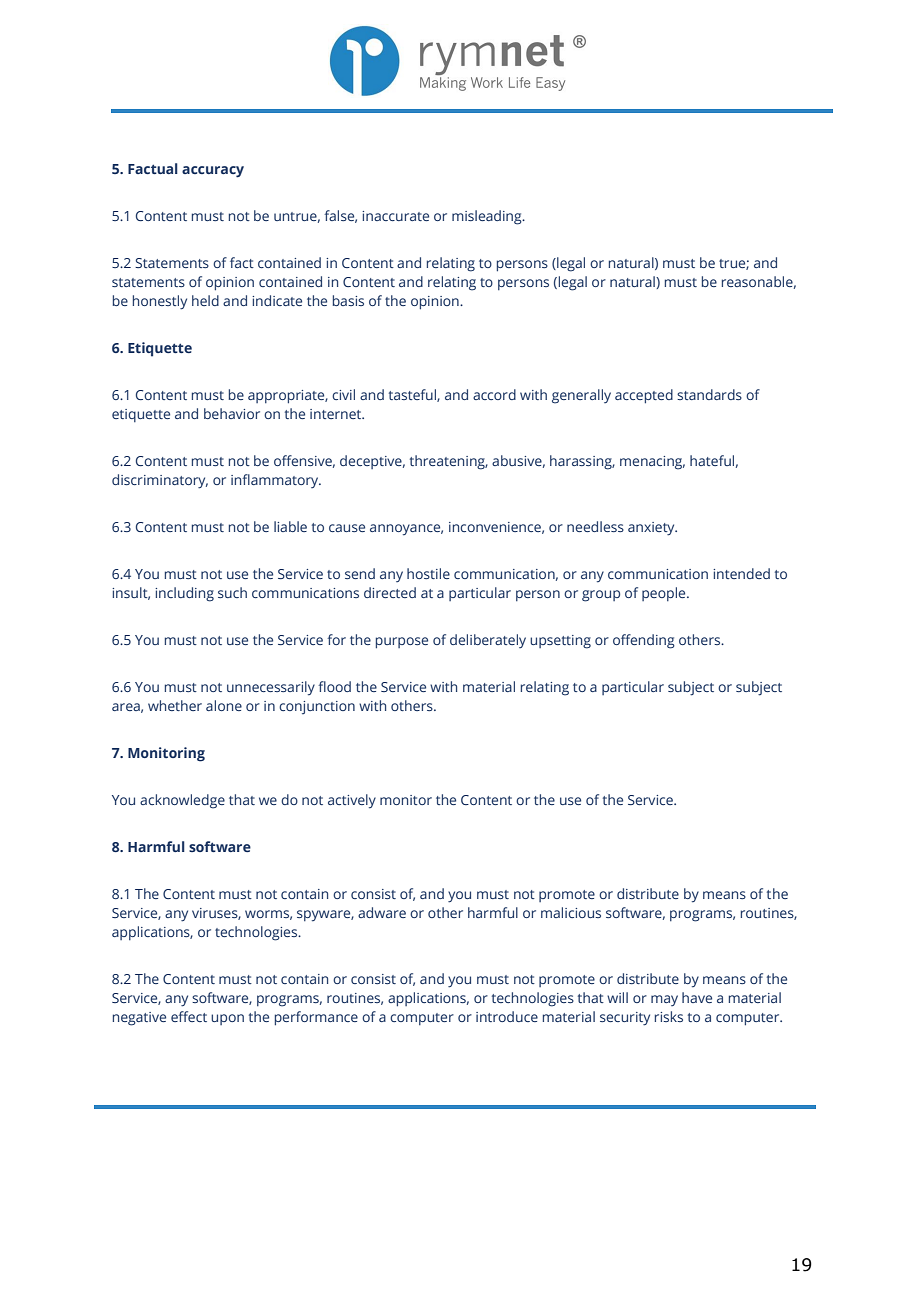 This screenshot has height=1308, width=924. I want to click on inaccurate, so click(395, 216).
